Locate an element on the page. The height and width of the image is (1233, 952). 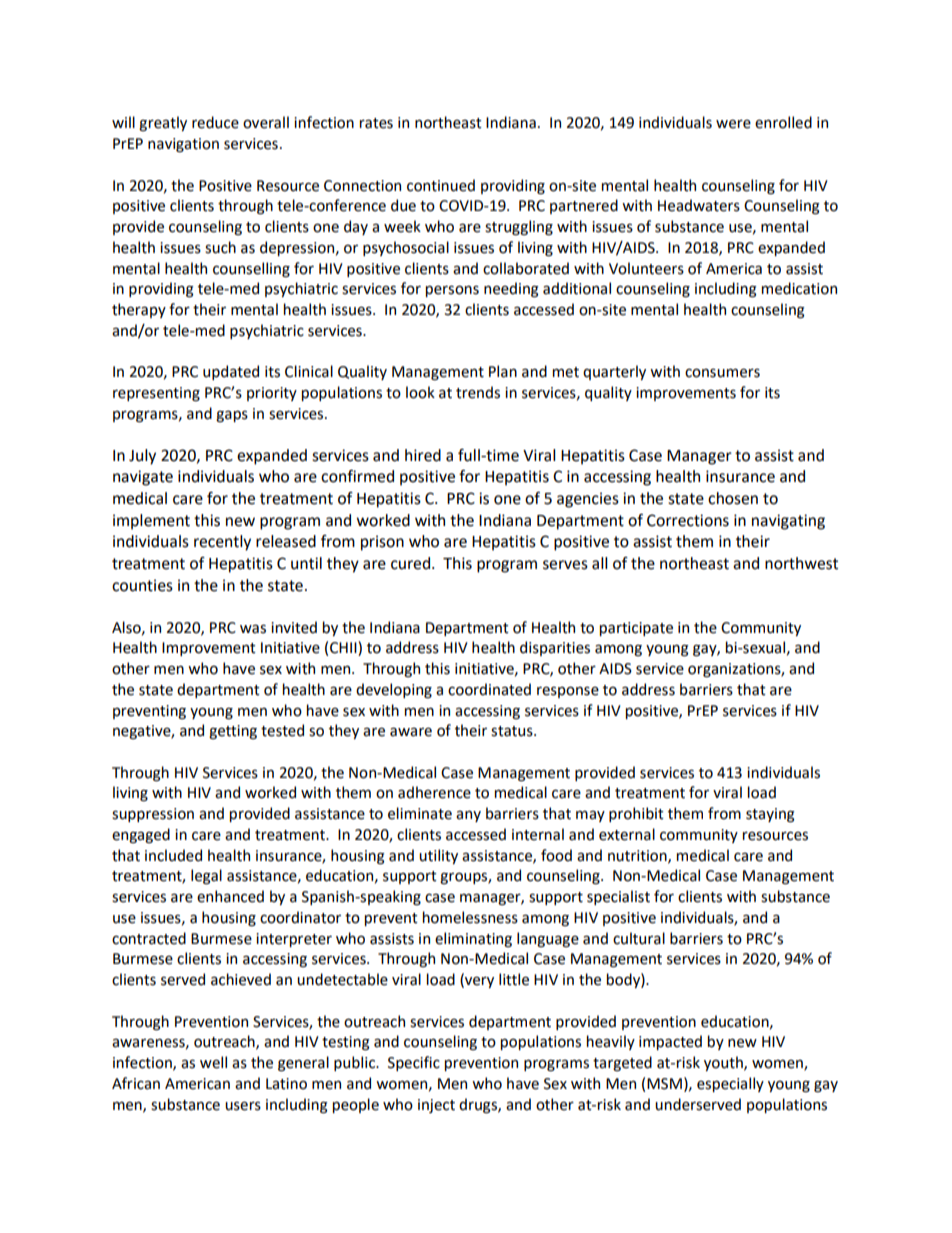
navigation is located at coordinates (183, 145).
